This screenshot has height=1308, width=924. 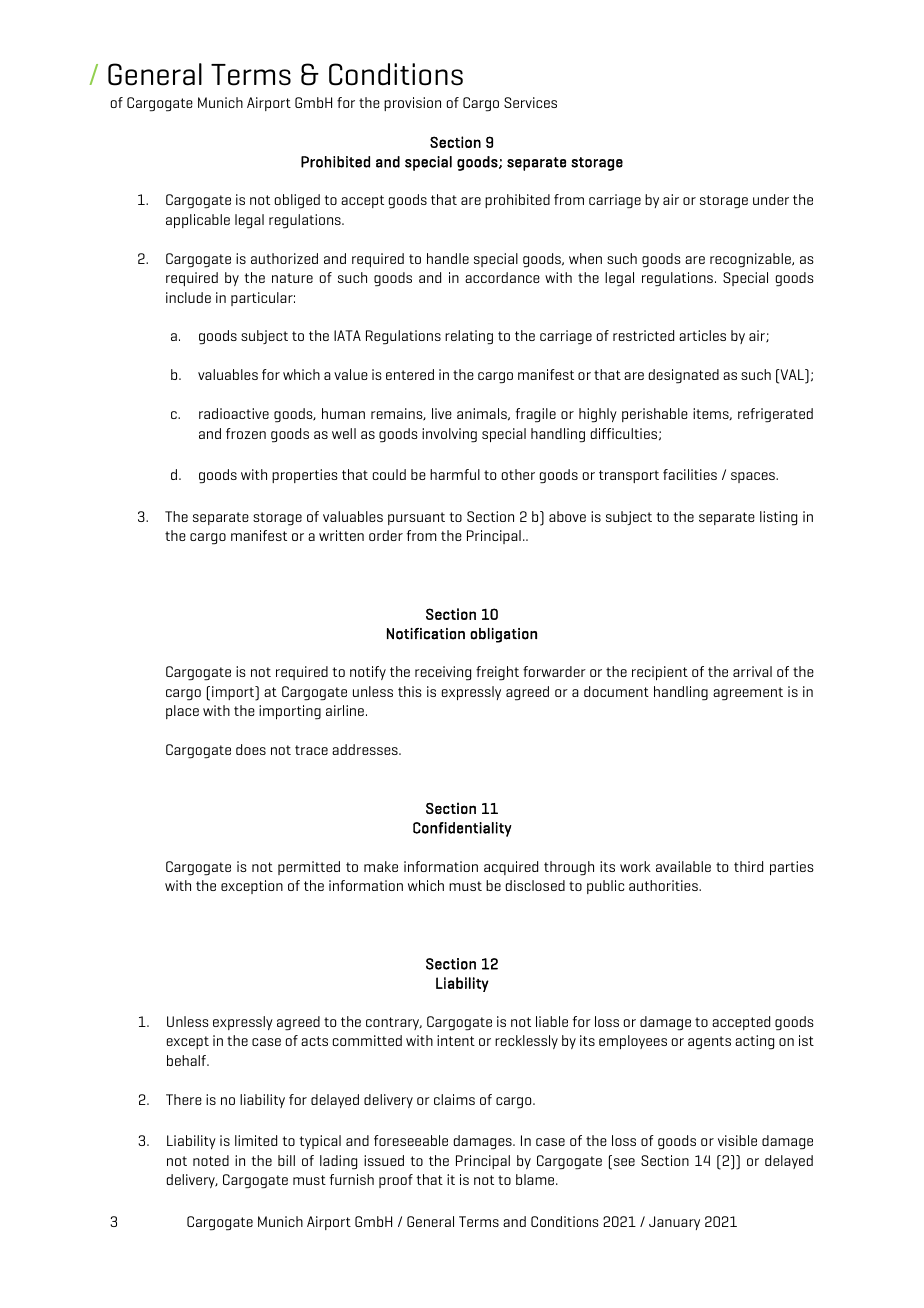 What do you see at coordinates (503, 635) in the screenshot?
I see `obligation` at bounding box center [503, 635].
